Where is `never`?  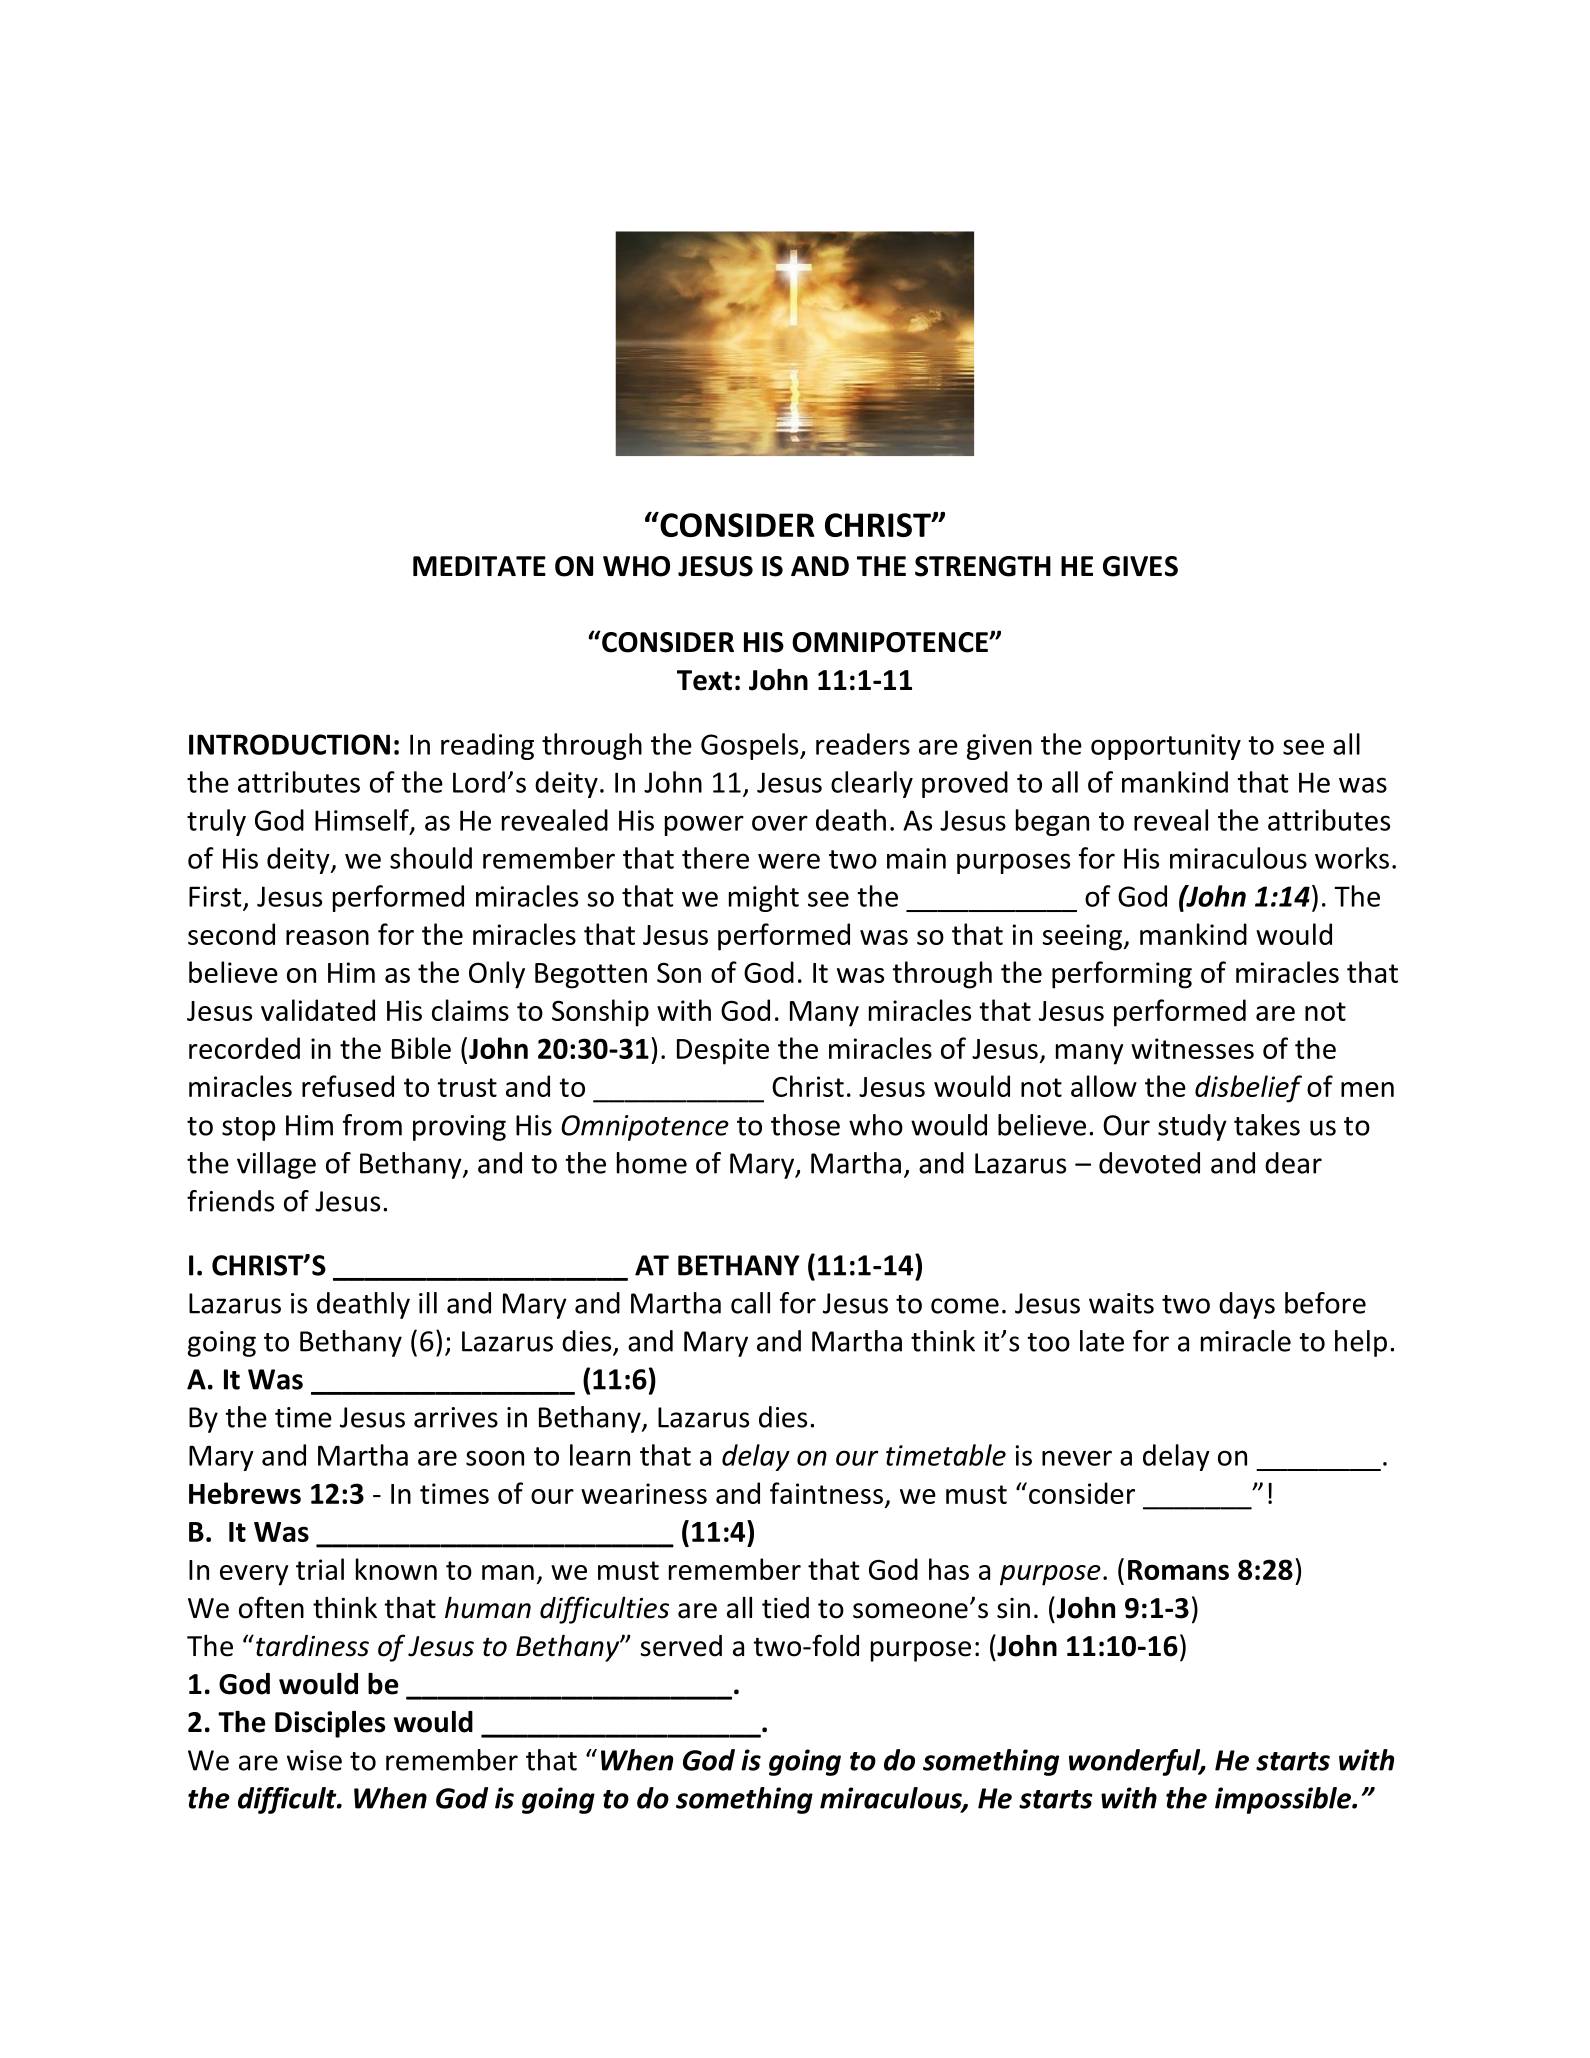 never is located at coordinates (1077, 1458).
